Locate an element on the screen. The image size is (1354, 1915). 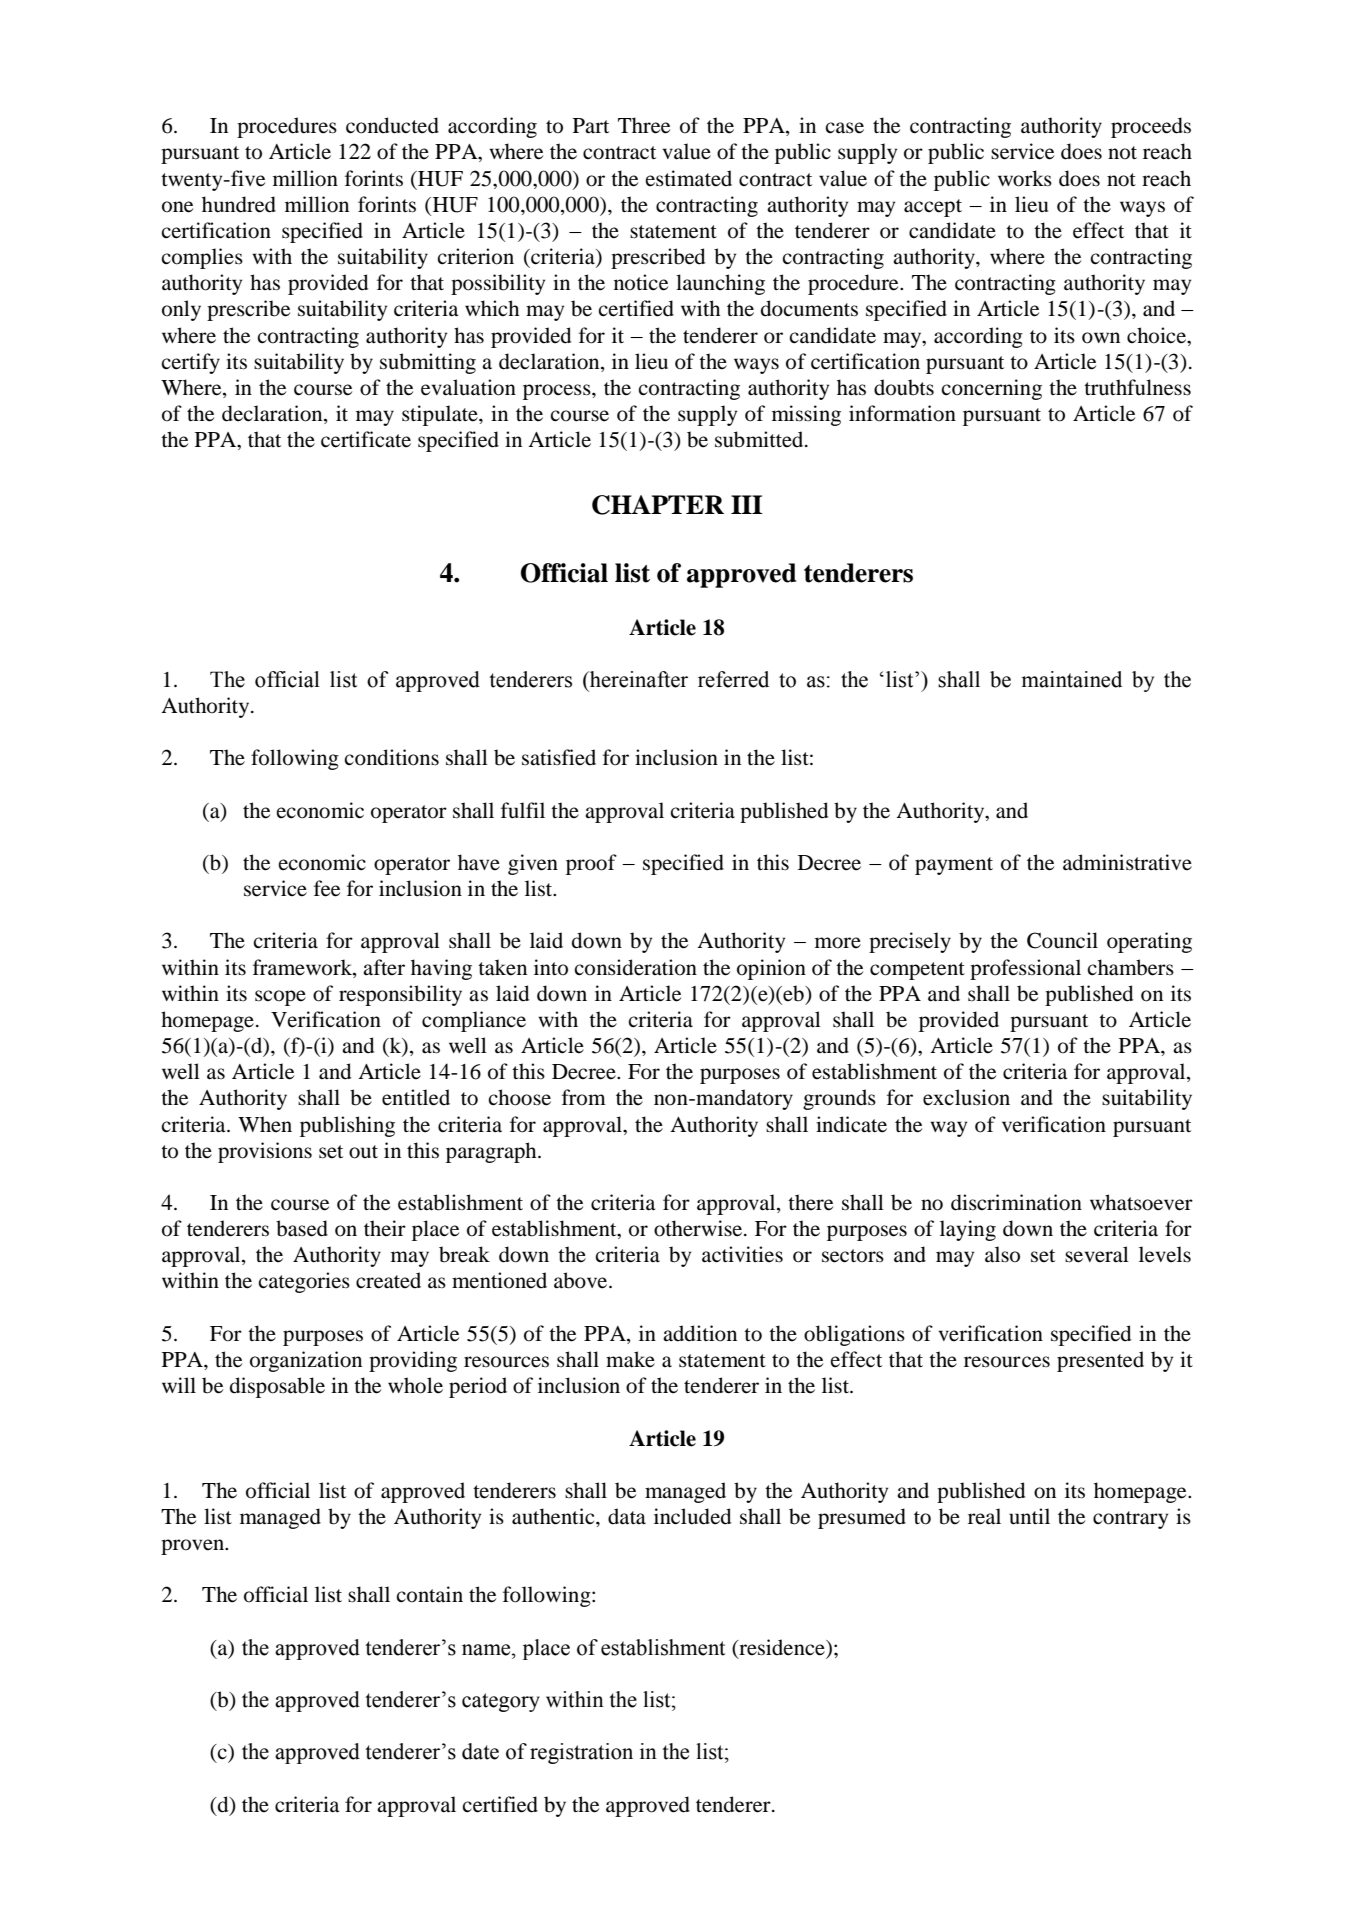
discrimination is located at coordinates (1016, 1202).
